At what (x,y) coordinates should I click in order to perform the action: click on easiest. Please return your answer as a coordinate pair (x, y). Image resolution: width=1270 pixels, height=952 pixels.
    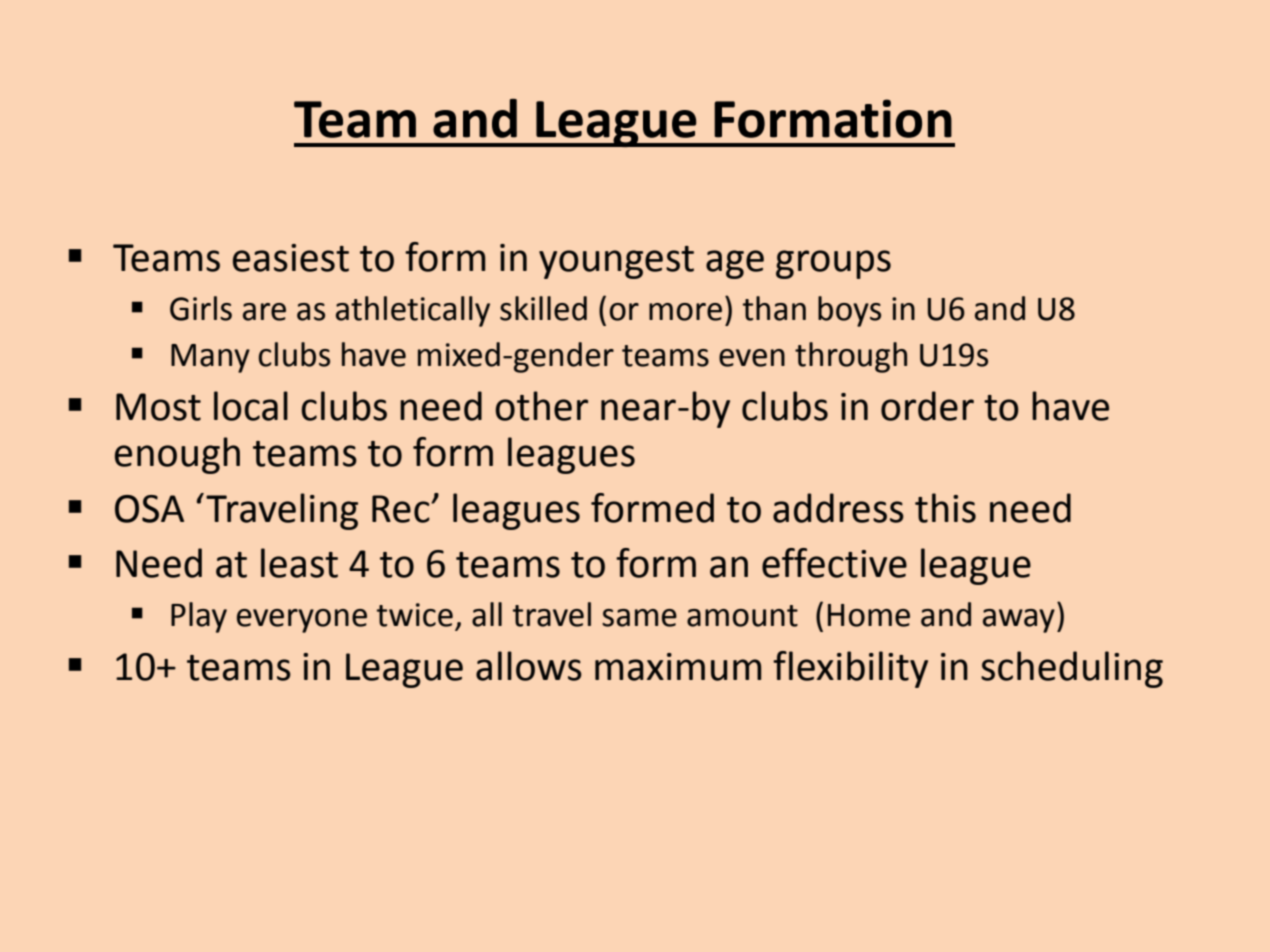
    Looking at the image, I should click on (291, 258).
